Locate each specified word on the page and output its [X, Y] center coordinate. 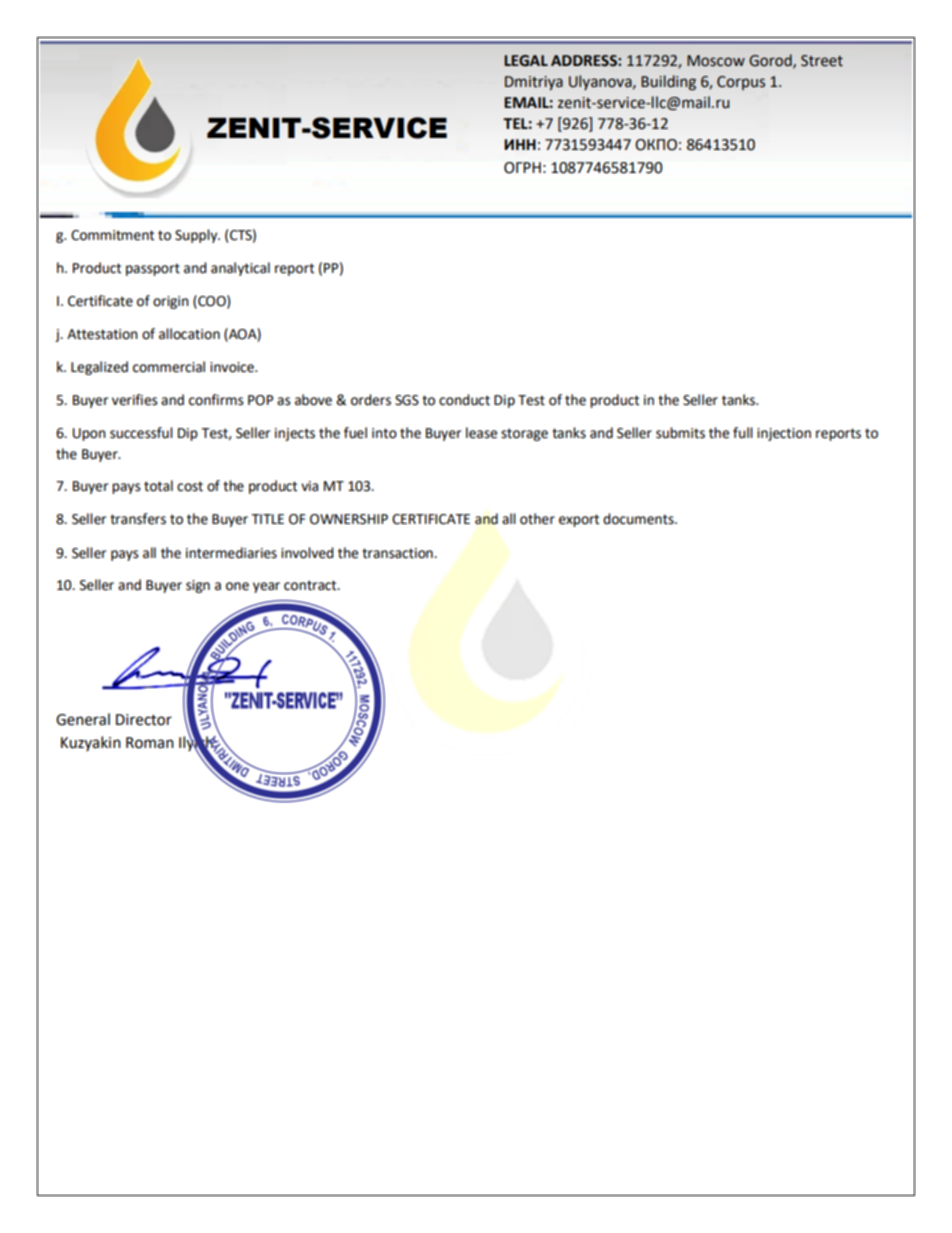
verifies [135, 400]
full [743, 433]
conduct [464, 400]
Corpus [741, 83]
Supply [197, 236]
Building [668, 83]
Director [144, 720]
